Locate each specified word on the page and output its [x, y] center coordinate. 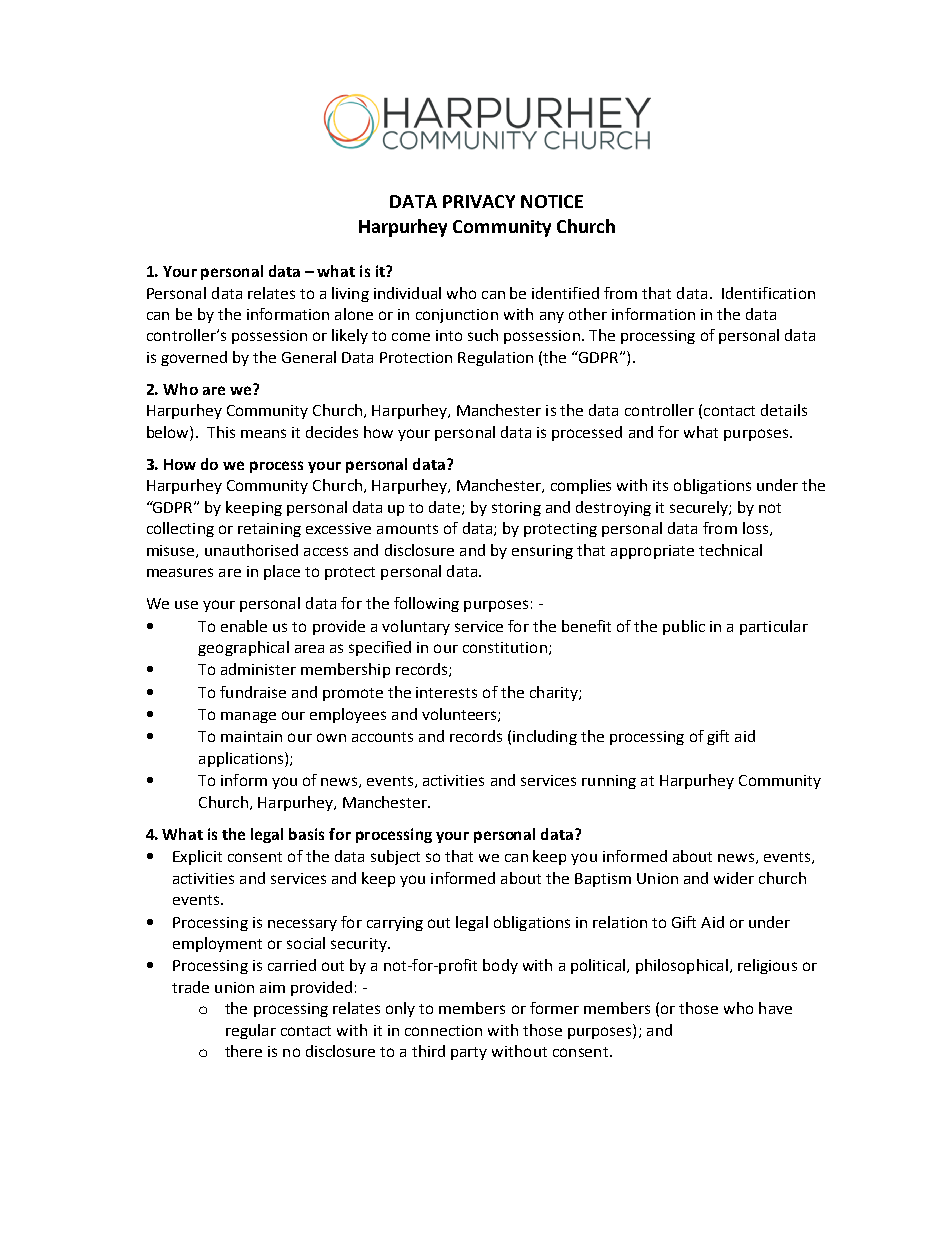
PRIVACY [479, 201]
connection [443, 1030]
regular [251, 1031]
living [350, 294]
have [775, 1008]
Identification [768, 293]
